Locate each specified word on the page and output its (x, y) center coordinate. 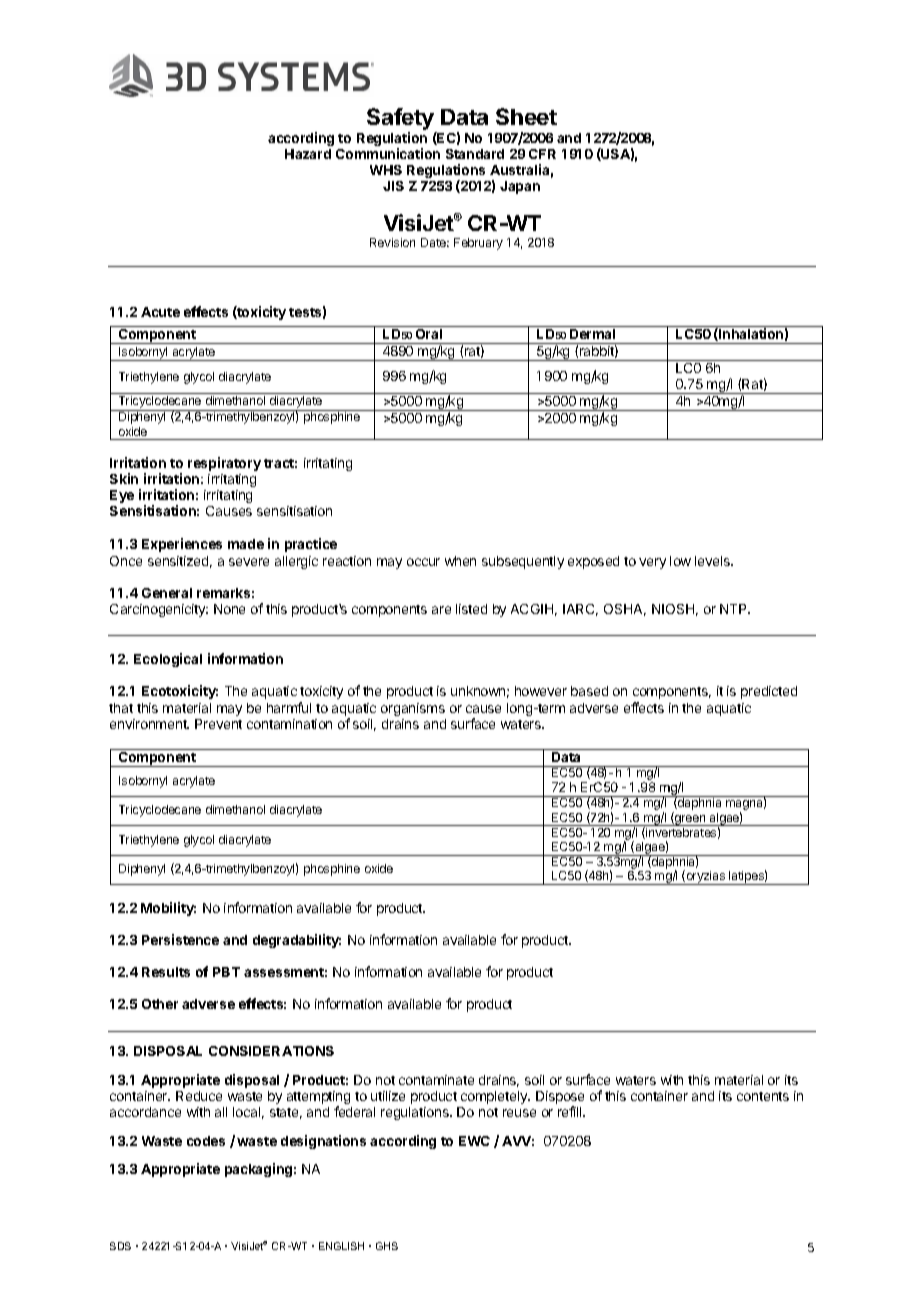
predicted (769, 692)
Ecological (168, 660)
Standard (475, 154)
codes (206, 1141)
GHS (387, 1246)
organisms (413, 709)
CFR (542, 154)
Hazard (308, 154)
